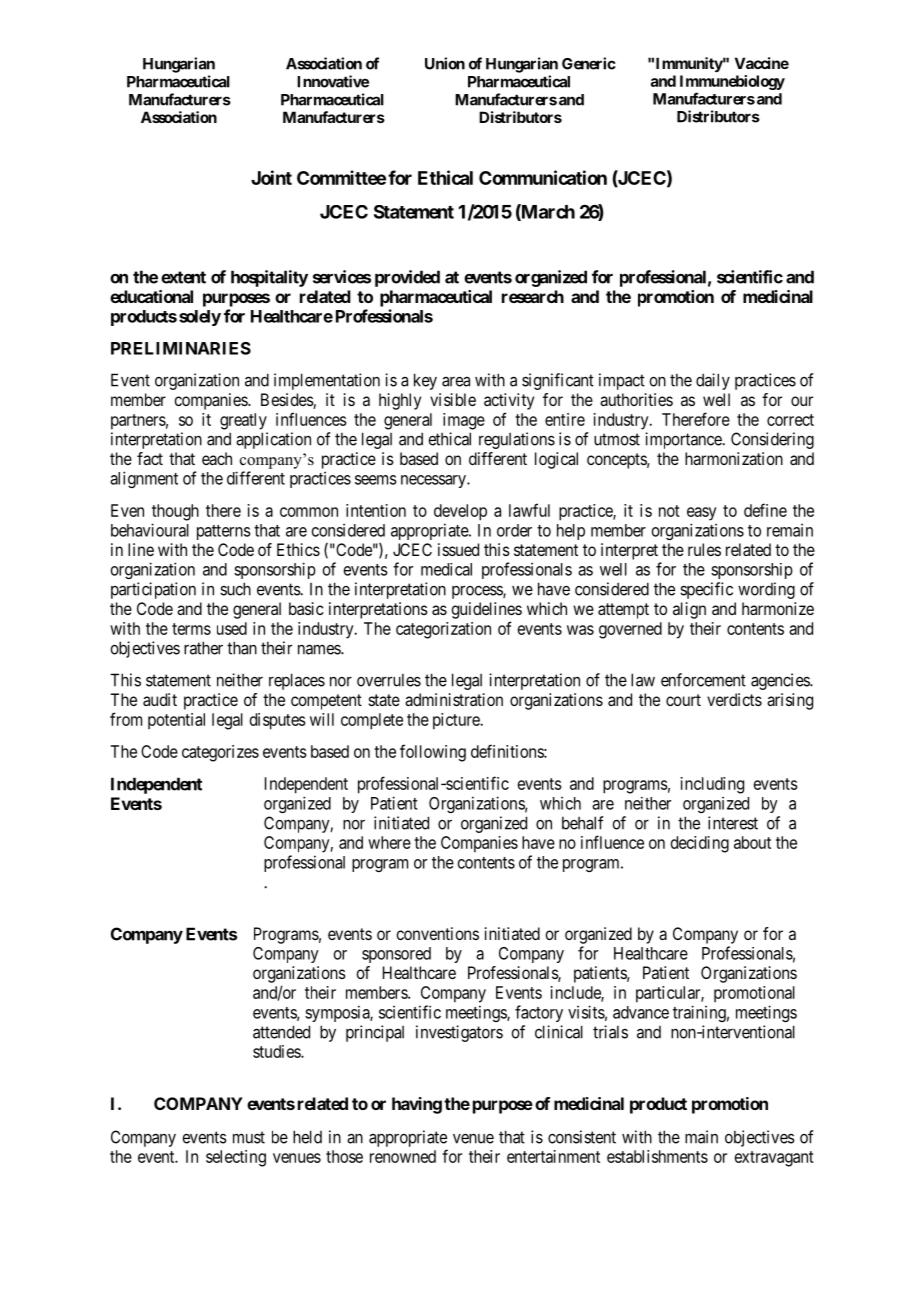 This screenshot has width=924, height=1308. Describe the element at coordinates (443, 630) in the screenshot. I see `categorization` at that location.
